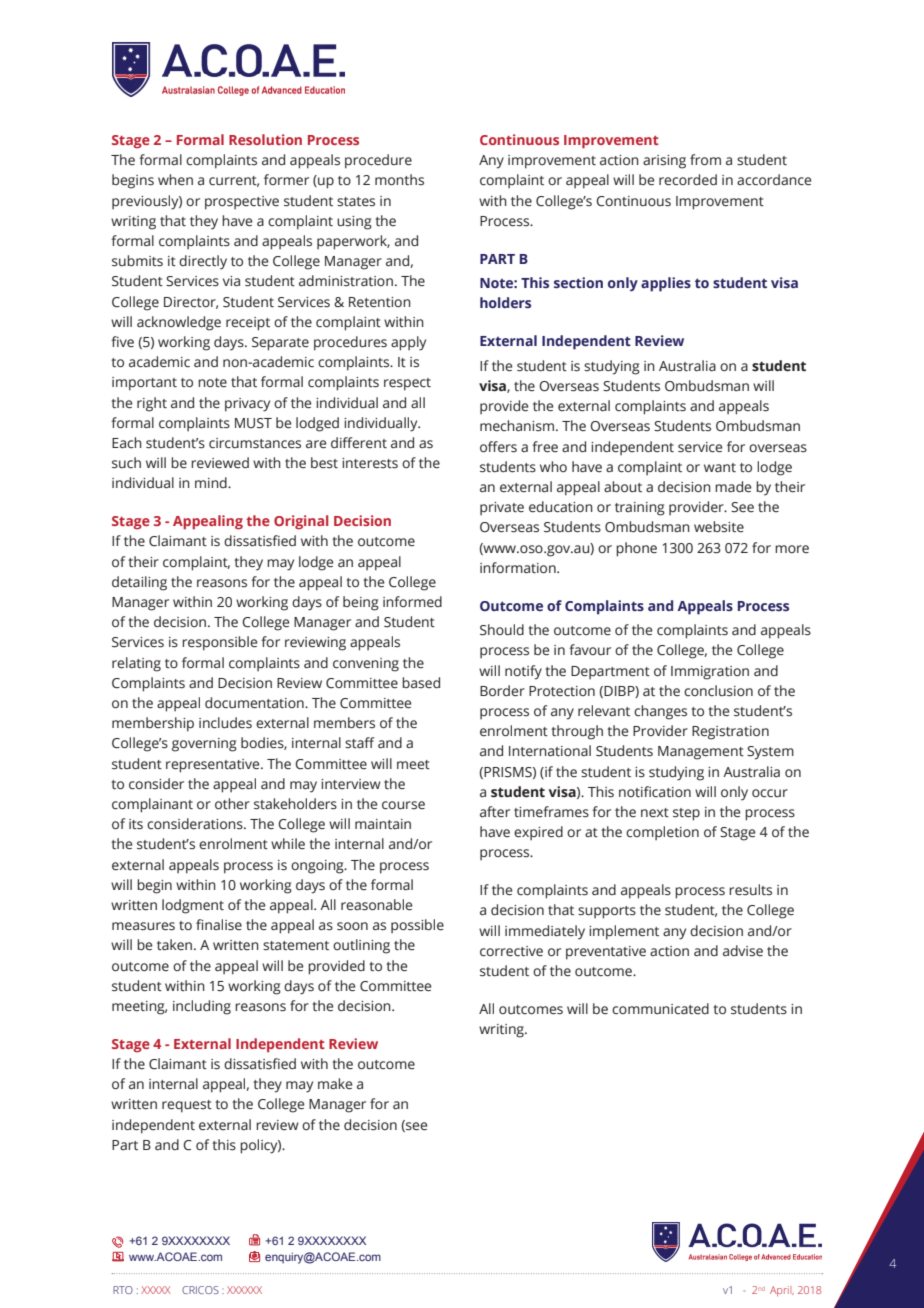 Image resolution: width=924 pixels, height=1308 pixels. I want to click on when, so click(175, 180).
